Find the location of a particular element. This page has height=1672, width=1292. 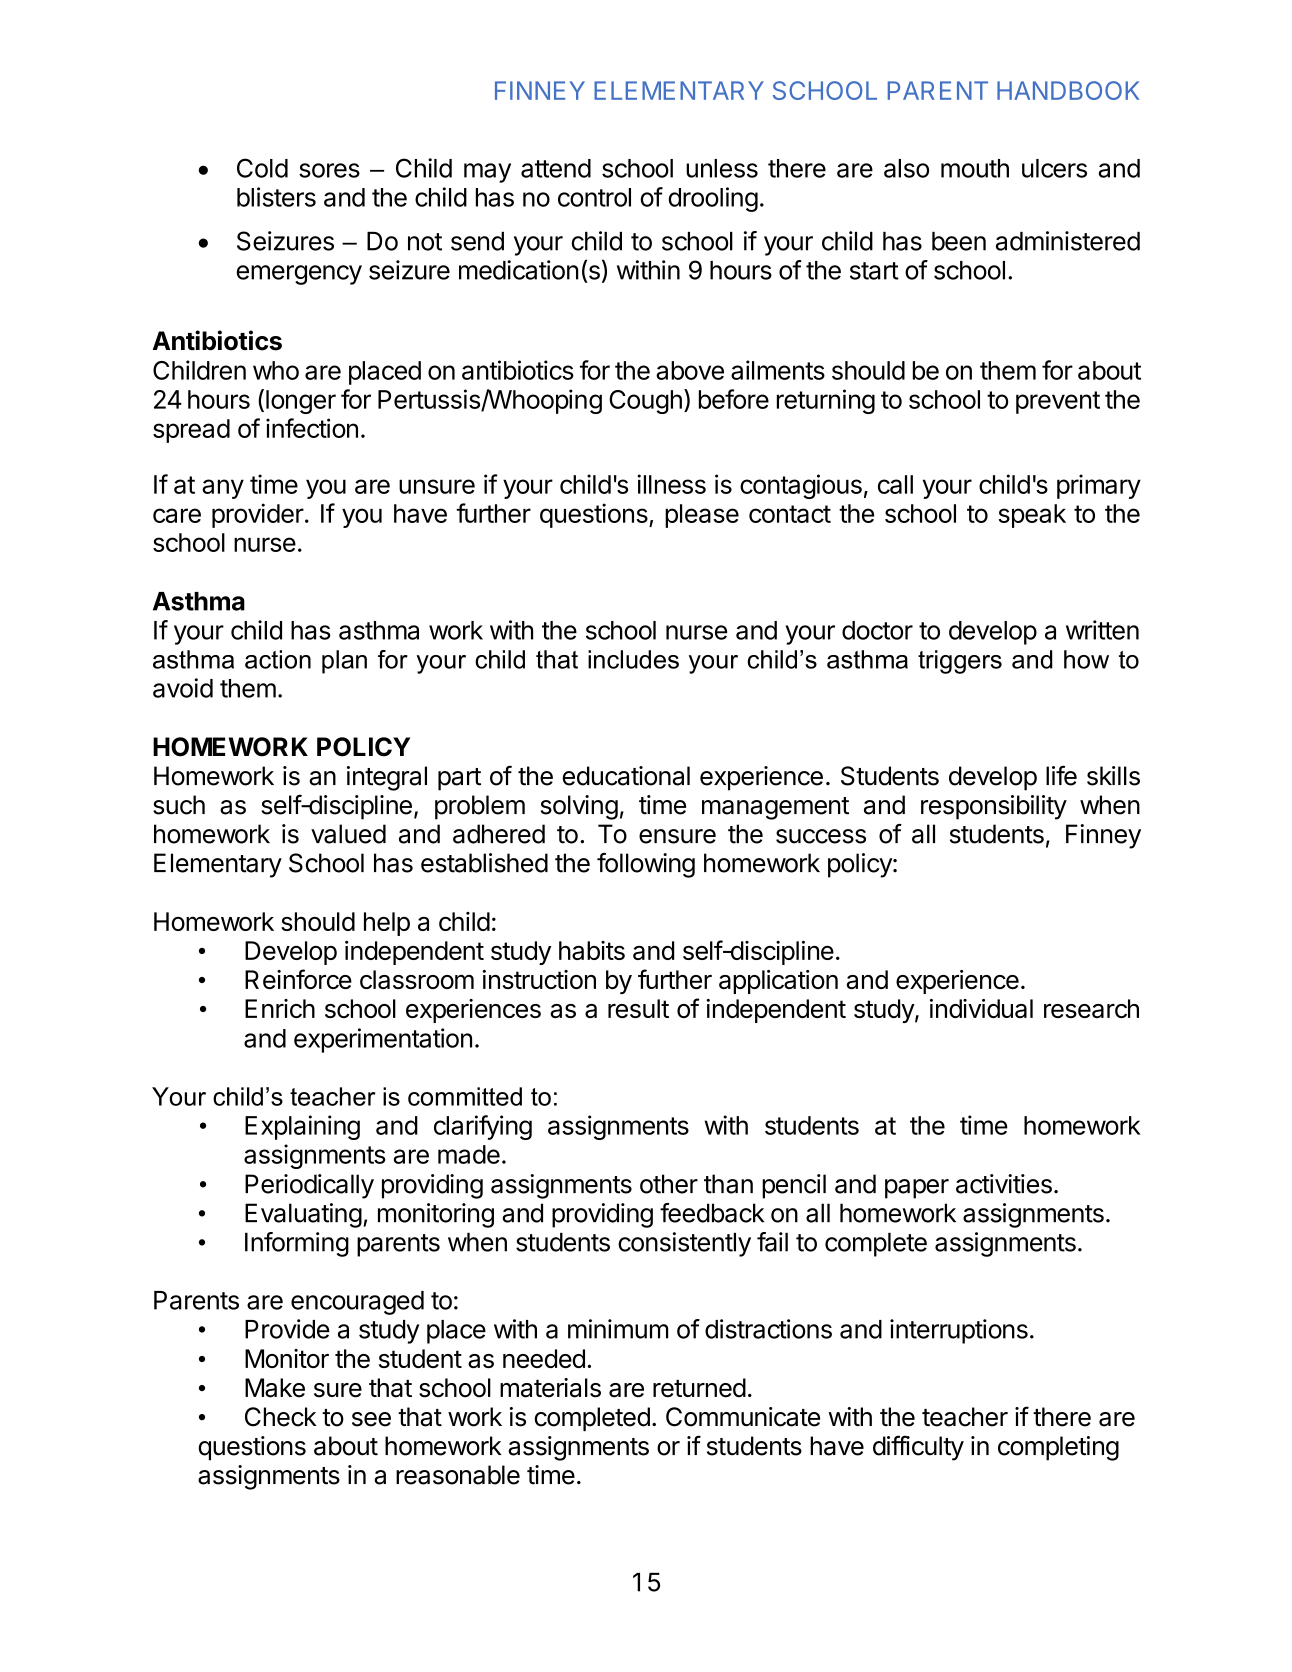

responsibility is located at coordinates (994, 807).
